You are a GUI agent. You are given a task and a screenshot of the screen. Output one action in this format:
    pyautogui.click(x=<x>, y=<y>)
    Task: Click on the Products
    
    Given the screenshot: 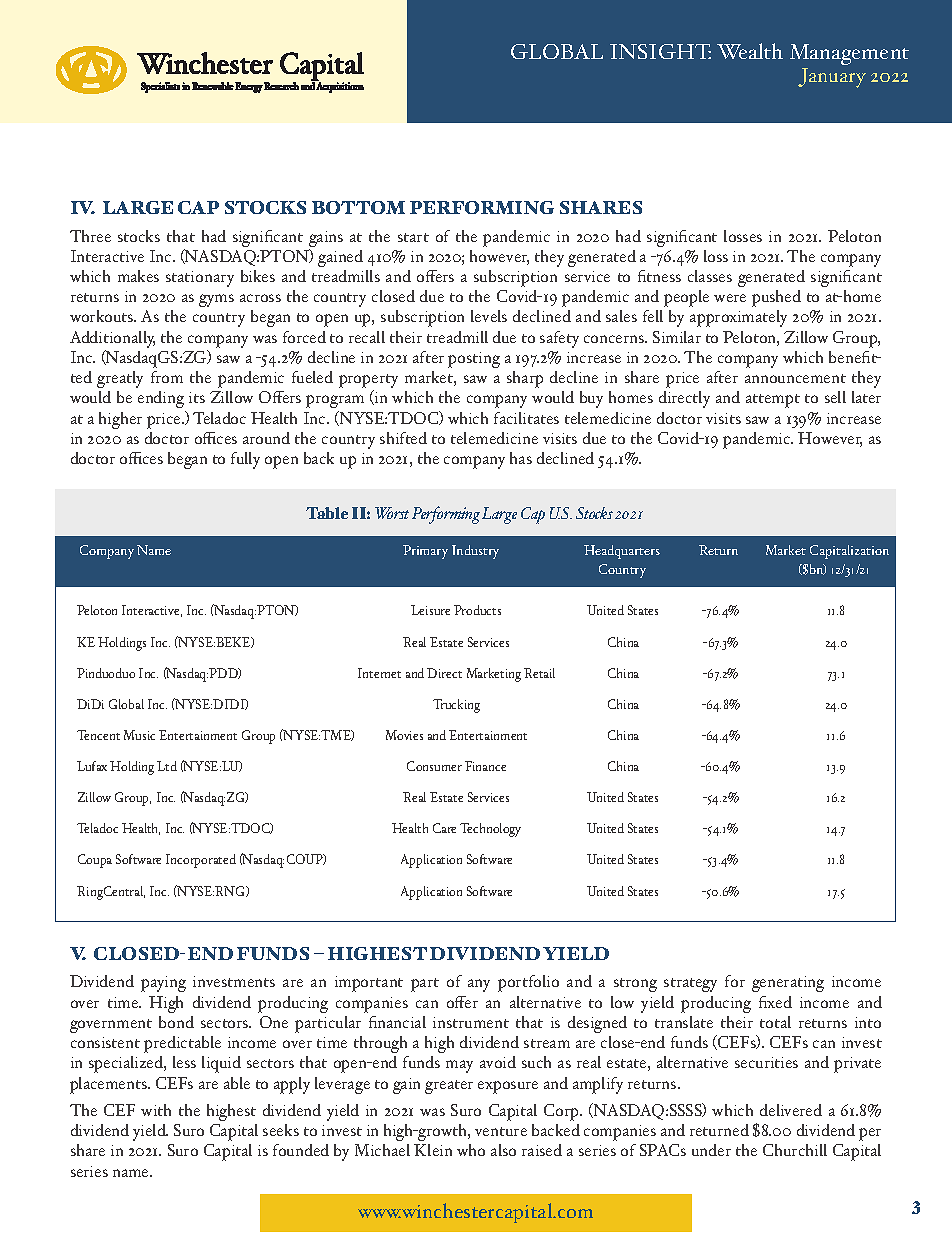 What is the action you would take?
    pyautogui.click(x=477, y=610)
